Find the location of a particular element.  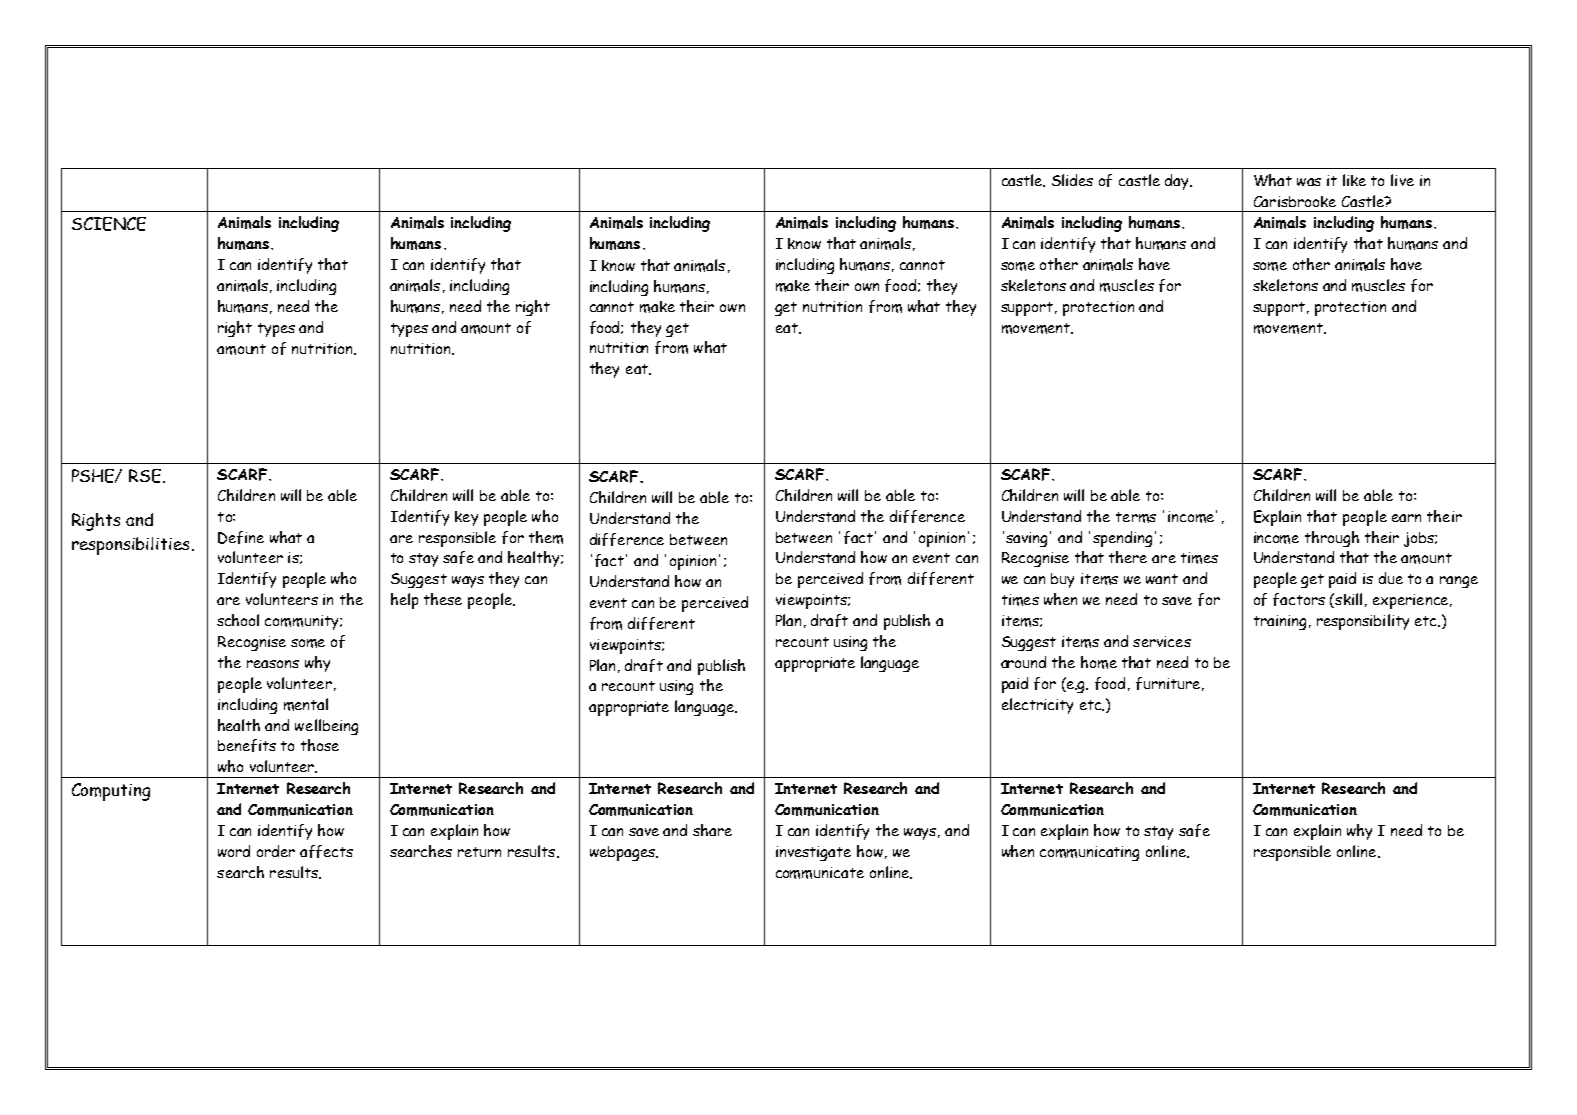

through is located at coordinates (1332, 539).
